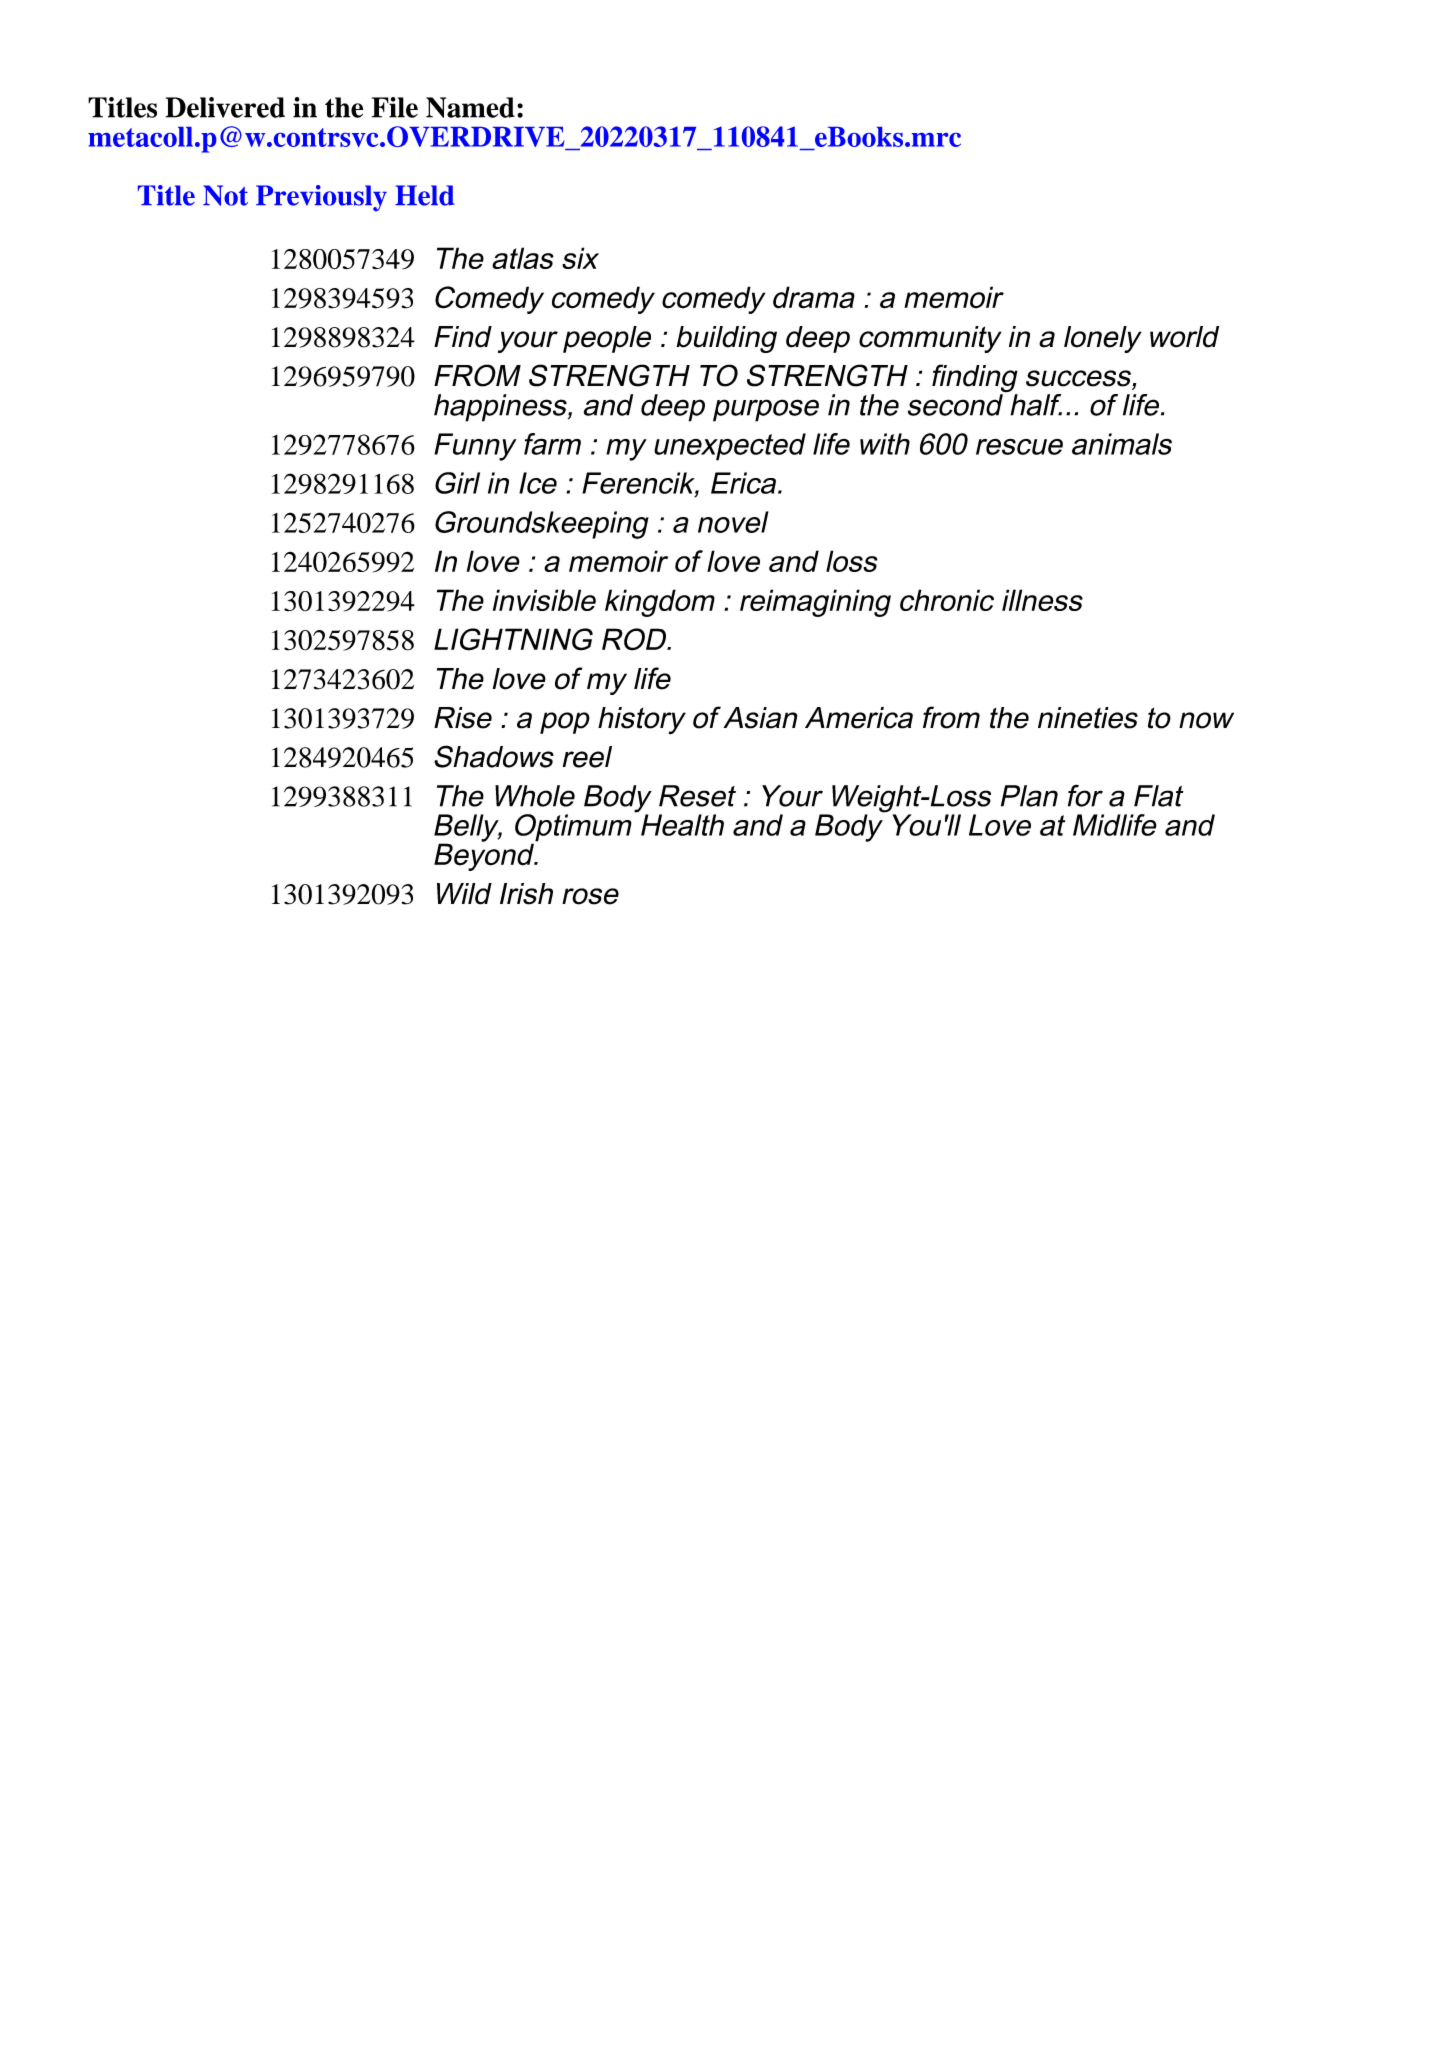 The width and height of the screenshot is (1453, 2057). What do you see at coordinates (425, 195) in the screenshot?
I see `Held` at bounding box center [425, 195].
